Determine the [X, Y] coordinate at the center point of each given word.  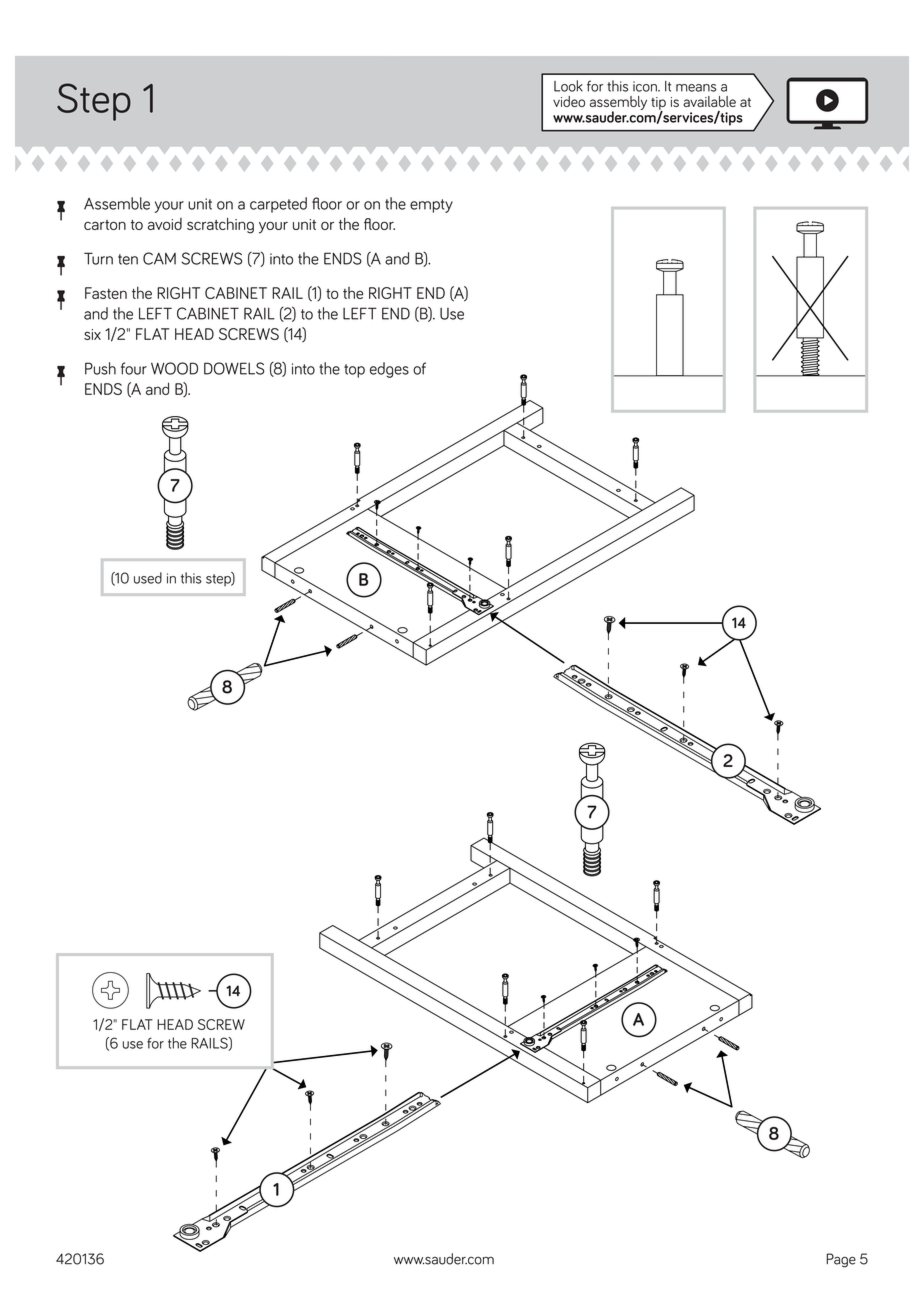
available [709, 101]
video [569, 101]
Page [841, 1260]
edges [389, 370]
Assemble [117, 203]
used [148, 578]
